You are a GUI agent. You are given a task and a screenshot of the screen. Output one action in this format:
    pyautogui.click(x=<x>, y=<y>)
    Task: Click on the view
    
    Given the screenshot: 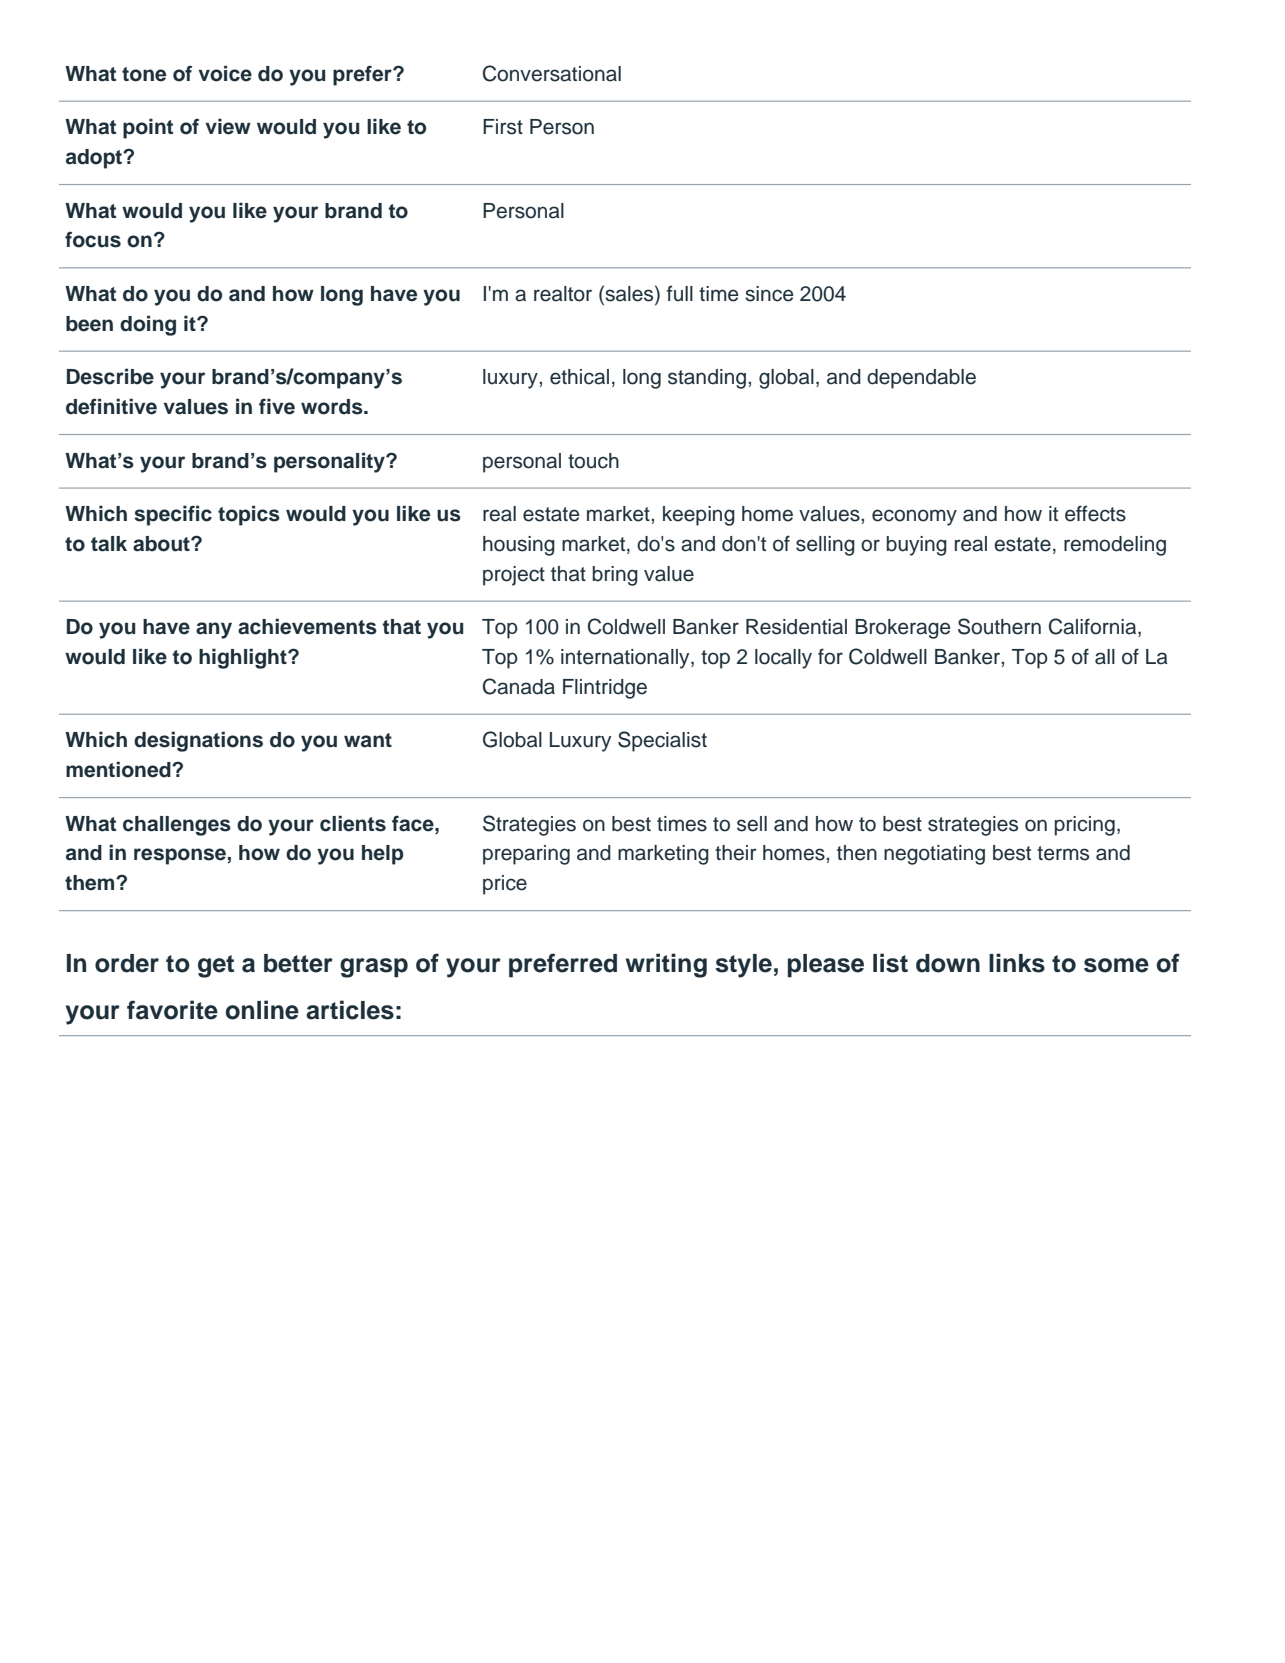 What is the action you would take?
    pyautogui.click(x=228, y=126)
